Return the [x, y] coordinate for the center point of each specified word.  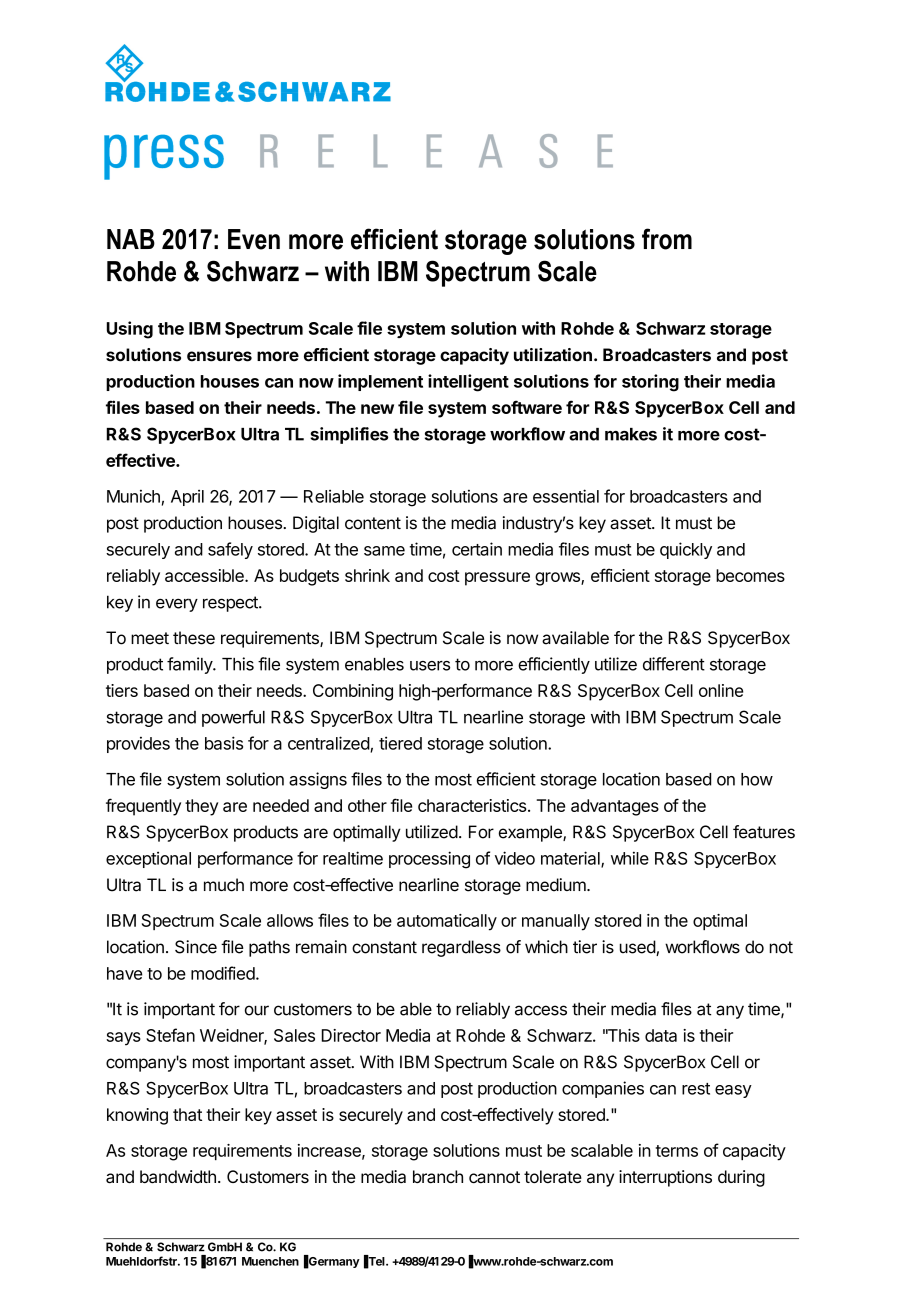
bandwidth [178, 1177]
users [430, 666]
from [667, 239]
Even [254, 239]
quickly [686, 550]
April [187, 498]
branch [438, 1177]
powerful [233, 718]
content [373, 523]
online [721, 690]
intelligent [468, 383]
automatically [447, 922]
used [638, 948]
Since [196, 947]
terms [677, 1151]
